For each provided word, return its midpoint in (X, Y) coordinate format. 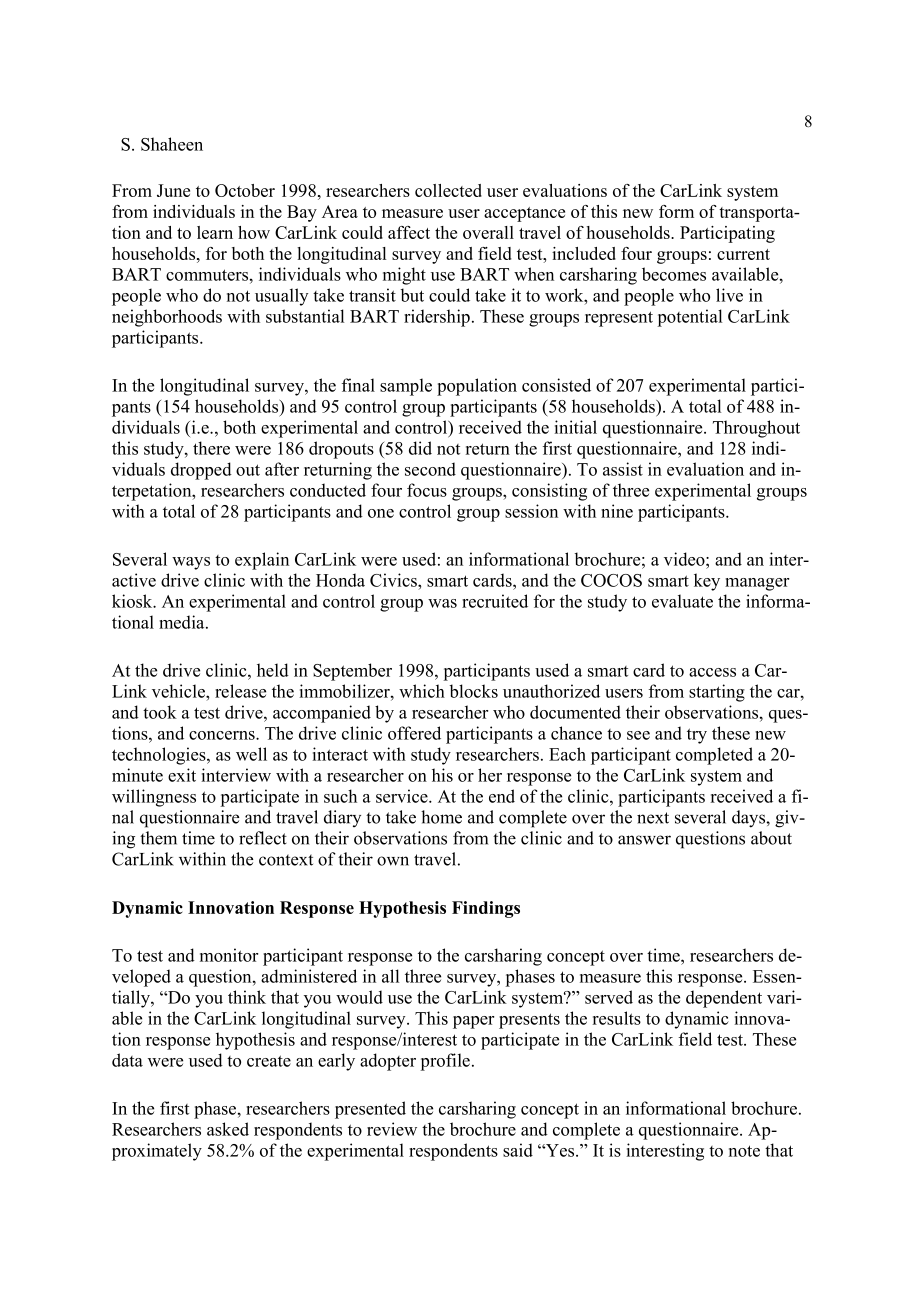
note (744, 1151)
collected (448, 190)
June (173, 190)
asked (228, 1129)
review (392, 1129)
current (743, 254)
